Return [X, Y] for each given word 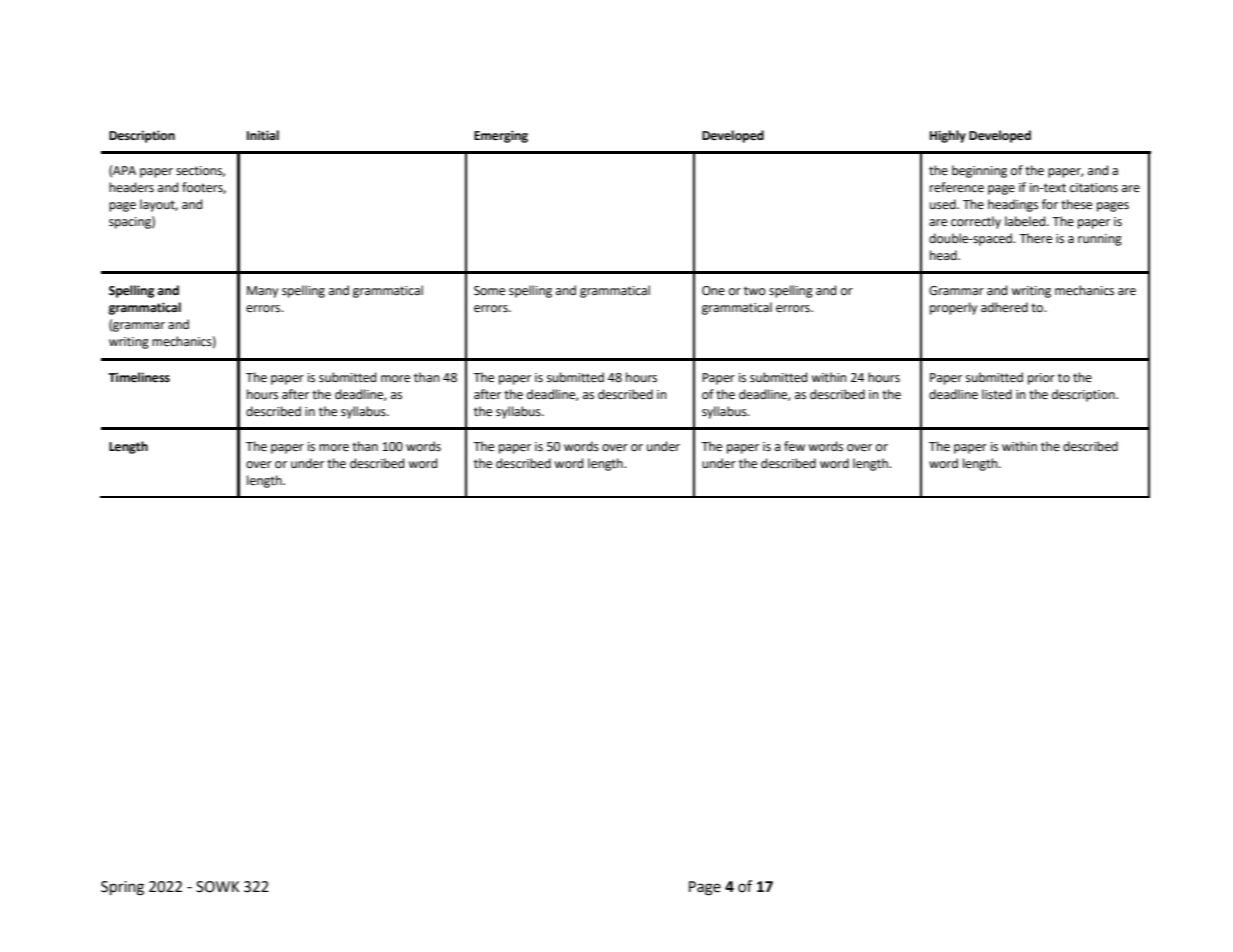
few [794, 446]
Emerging [501, 136]
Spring [122, 888]
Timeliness [139, 377]
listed [997, 394]
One [713, 291]
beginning [979, 171]
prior [1041, 379]
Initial [263, 135]
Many [262, 292]
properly [953, 308]
